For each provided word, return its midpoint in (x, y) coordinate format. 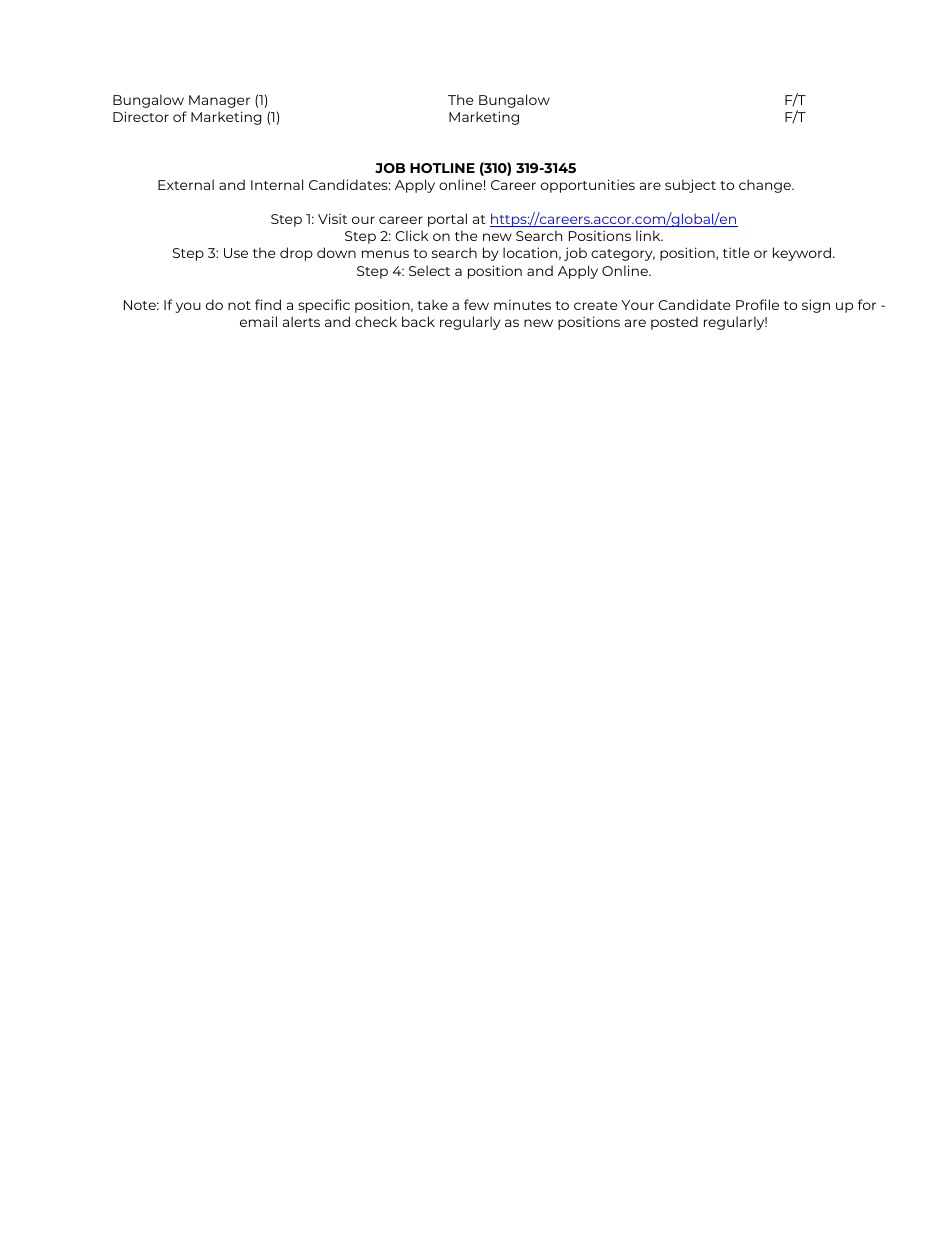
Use (236, 253)
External (186, 184)
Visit (332, 218)
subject (690, 186)
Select (429, 270)
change (766, 186)
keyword (802, 254)
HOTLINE (442, 168)
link (649, 235)
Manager (219, 101)
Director (141, 116)
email (258, 321)
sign (816, 306)
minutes (522, 304)
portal (447, 220)
